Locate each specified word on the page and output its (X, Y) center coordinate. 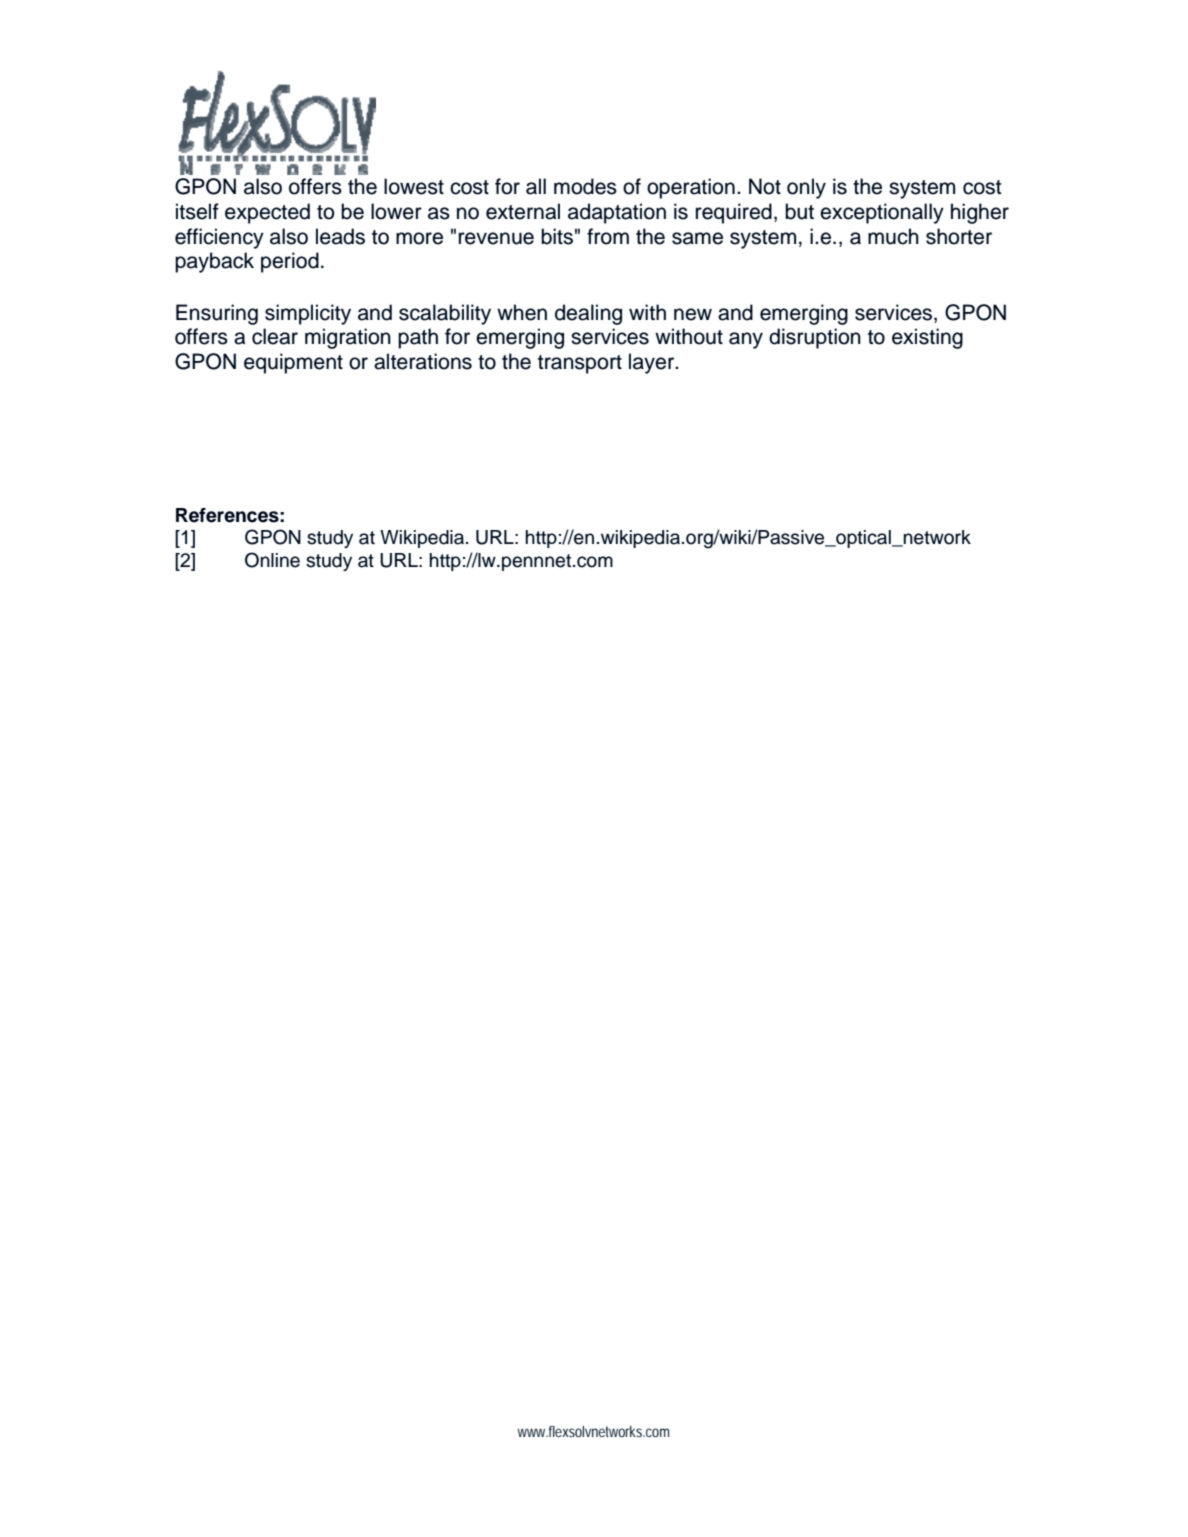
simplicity (308, 314)
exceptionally (882, 213)
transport (580, 364)
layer (653, 363)
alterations (423, 361)
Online (272, 560)
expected (267, 213)
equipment (293, 363)
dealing (588, 314)
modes (585, 186)
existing (927, 338)
